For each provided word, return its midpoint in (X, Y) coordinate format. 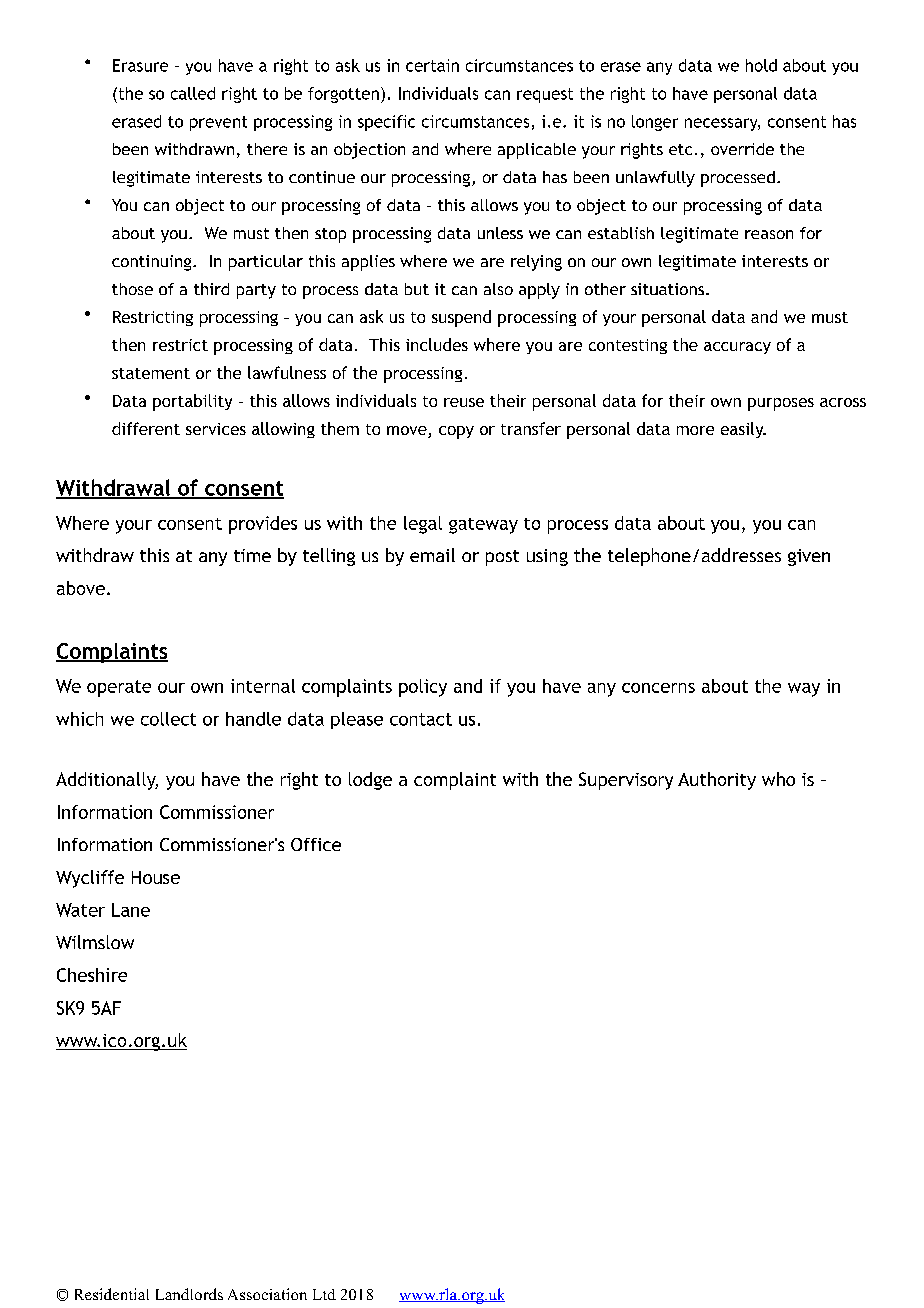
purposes (781, 404)
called (193, 93)
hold (761, 65)
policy (423, 688)
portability (192, 402)
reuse (464, 402)
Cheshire (92, 975)
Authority (717, 781)
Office (316, 844)
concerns (658, 688)
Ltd (324, 1294)
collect (168, 719)
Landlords (189, 1294)
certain (432, 65)
